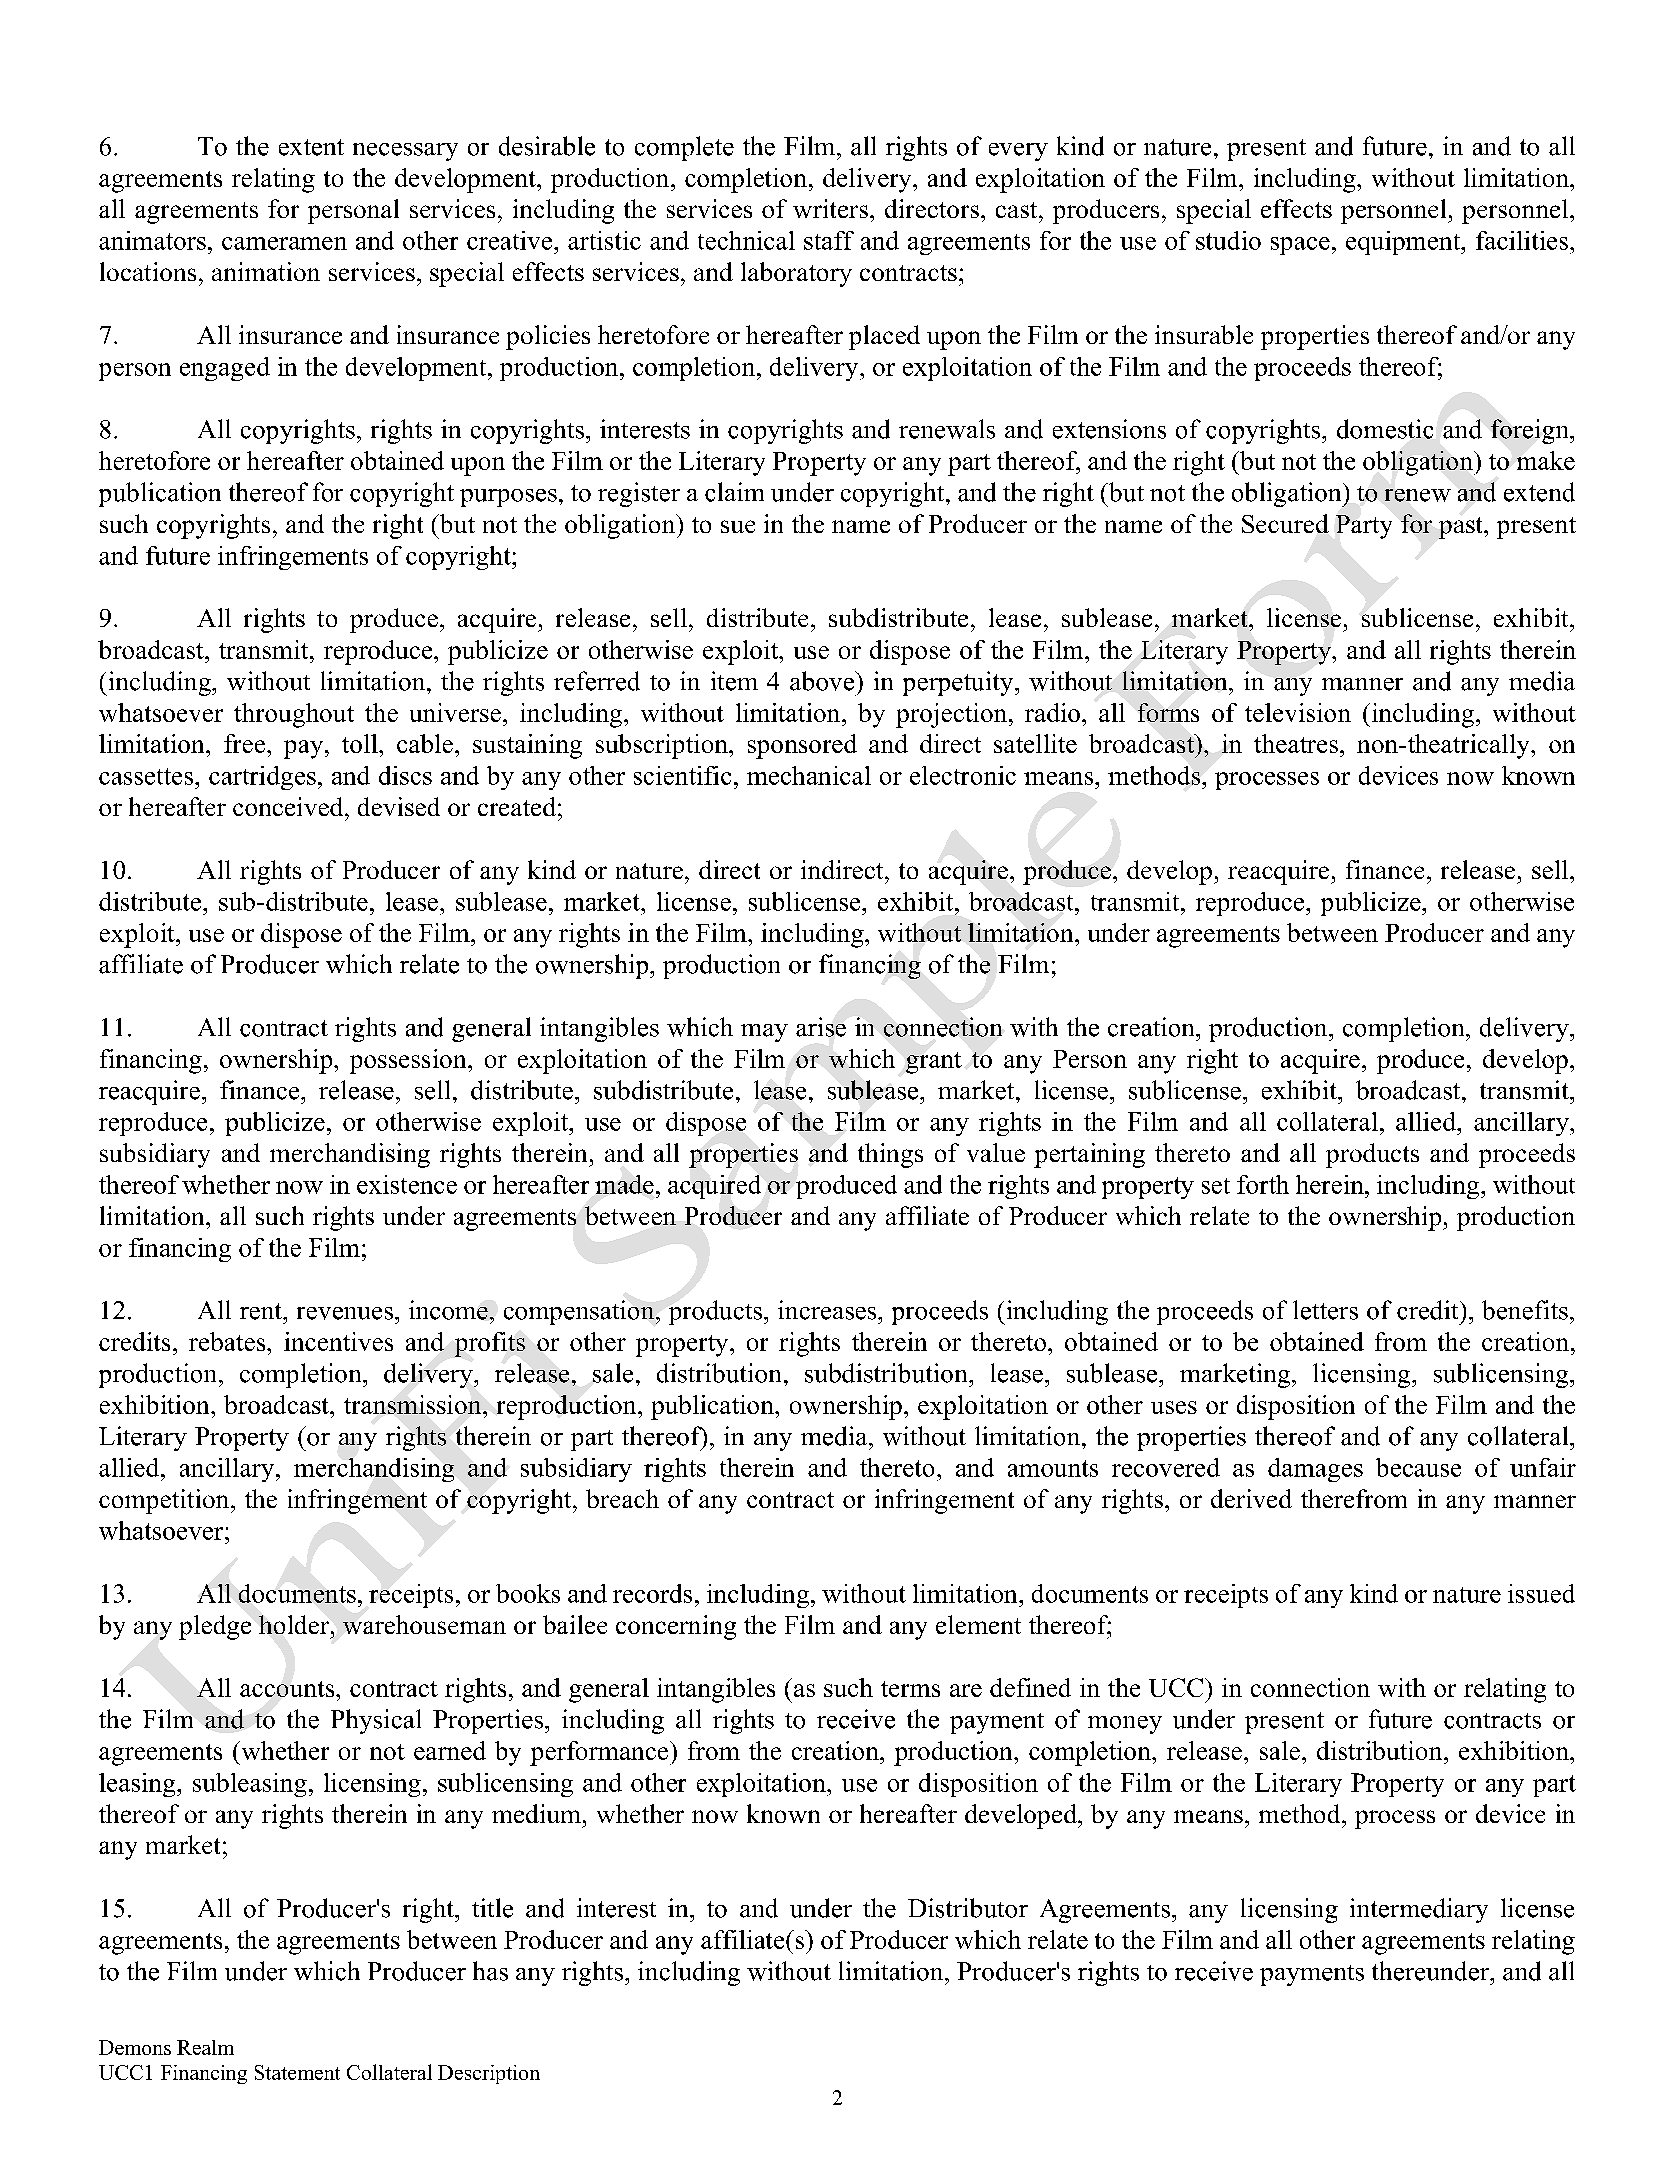 The image size is (1675, 2167). Describe the element at coordinates (830, 208) in the screenshot. I see `writers` at that location.
